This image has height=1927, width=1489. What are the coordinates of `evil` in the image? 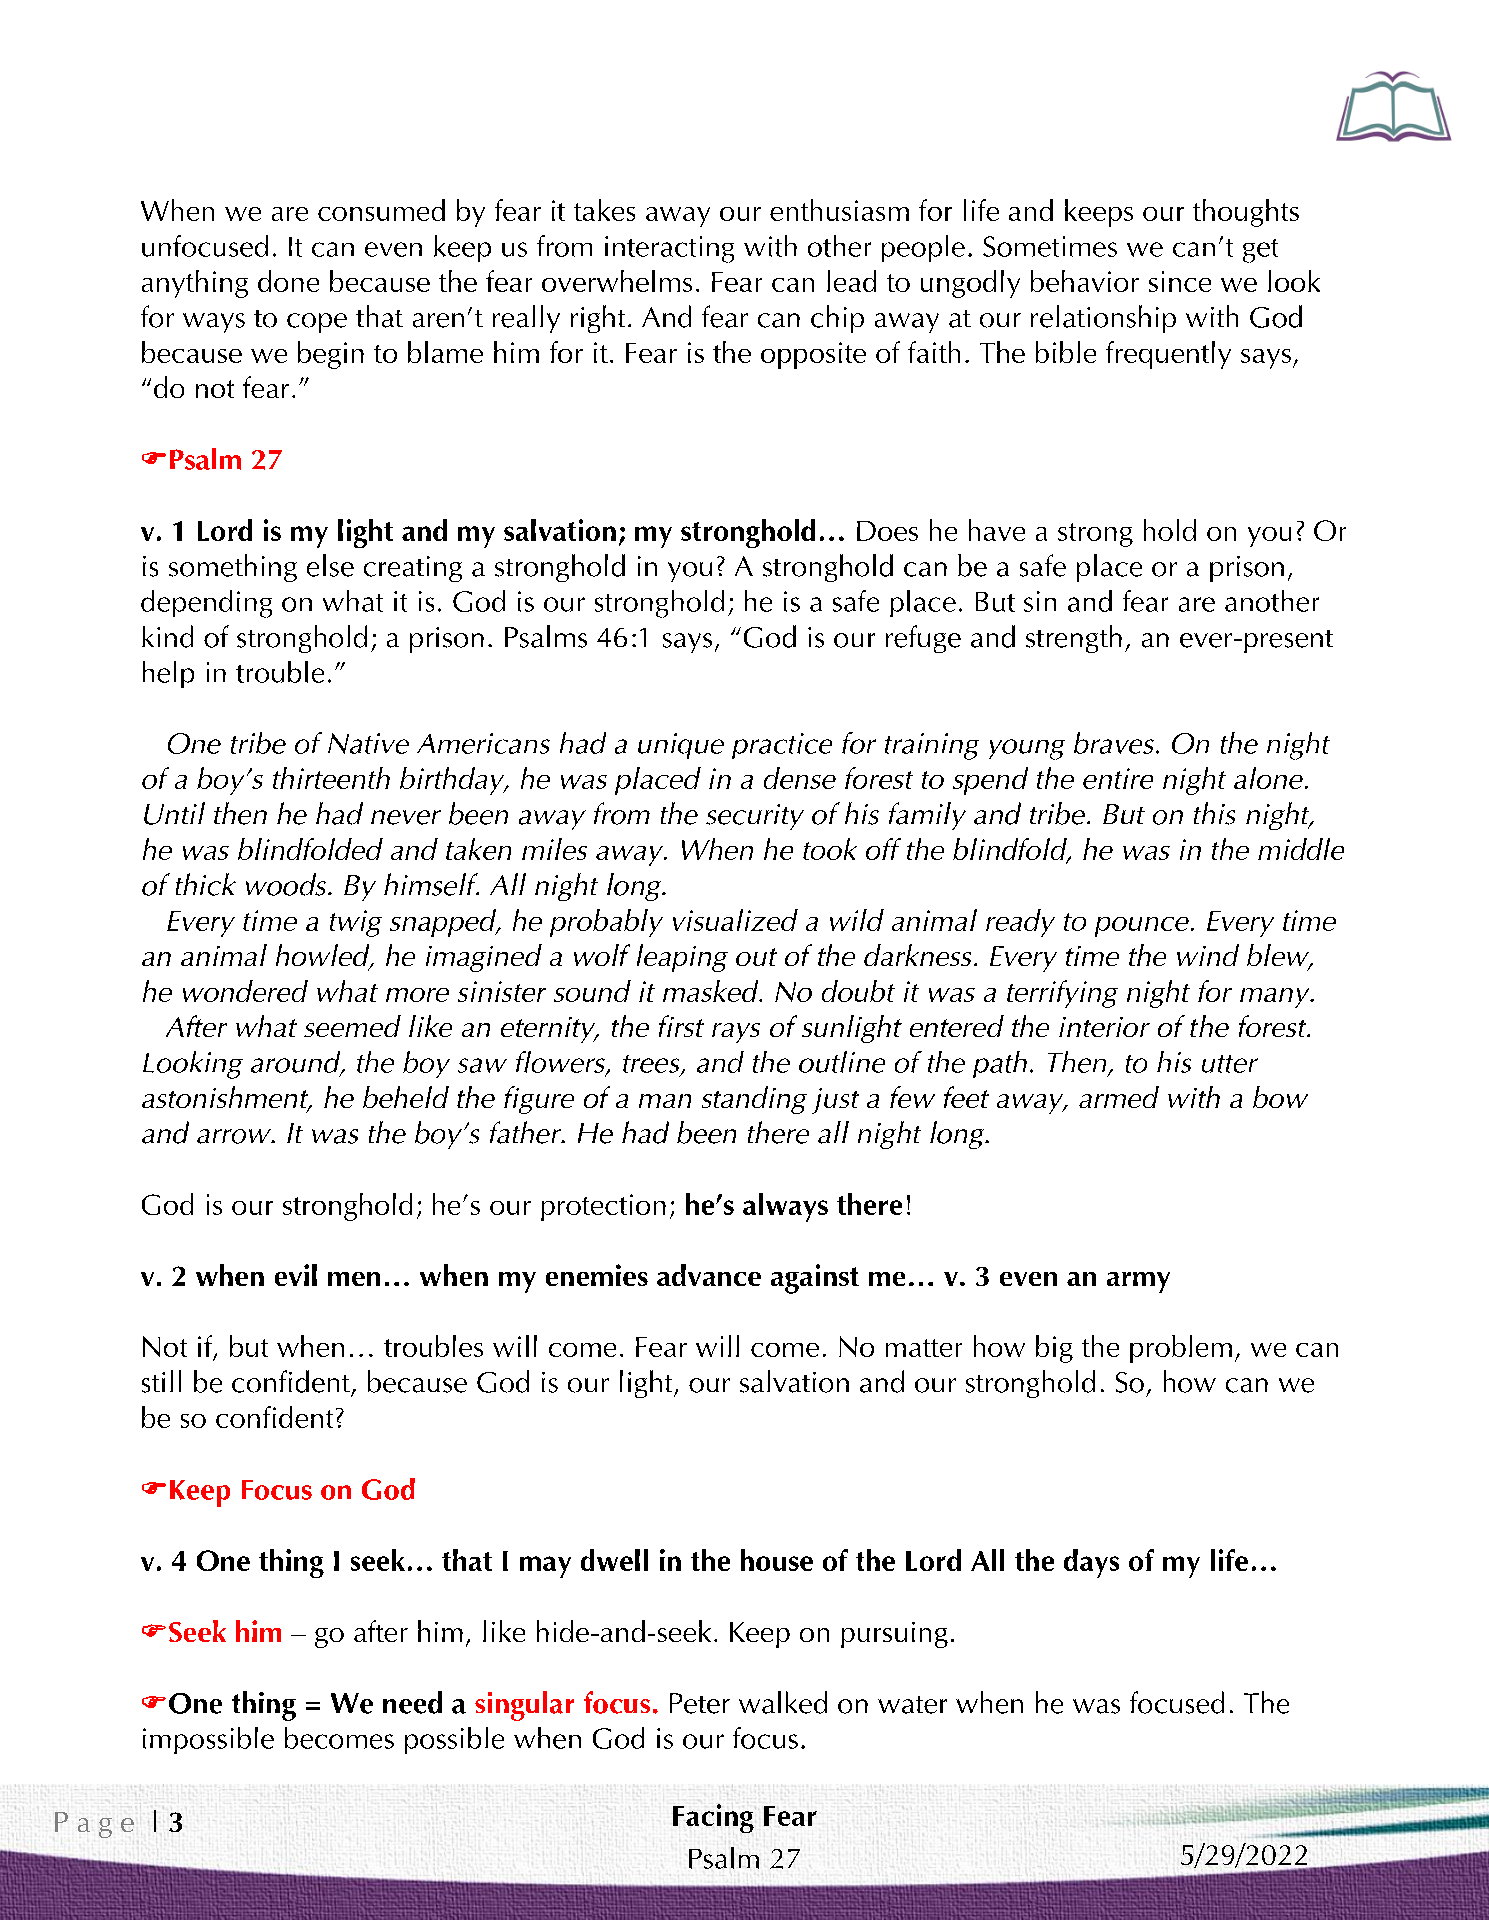 It's located at (296, 1275).
